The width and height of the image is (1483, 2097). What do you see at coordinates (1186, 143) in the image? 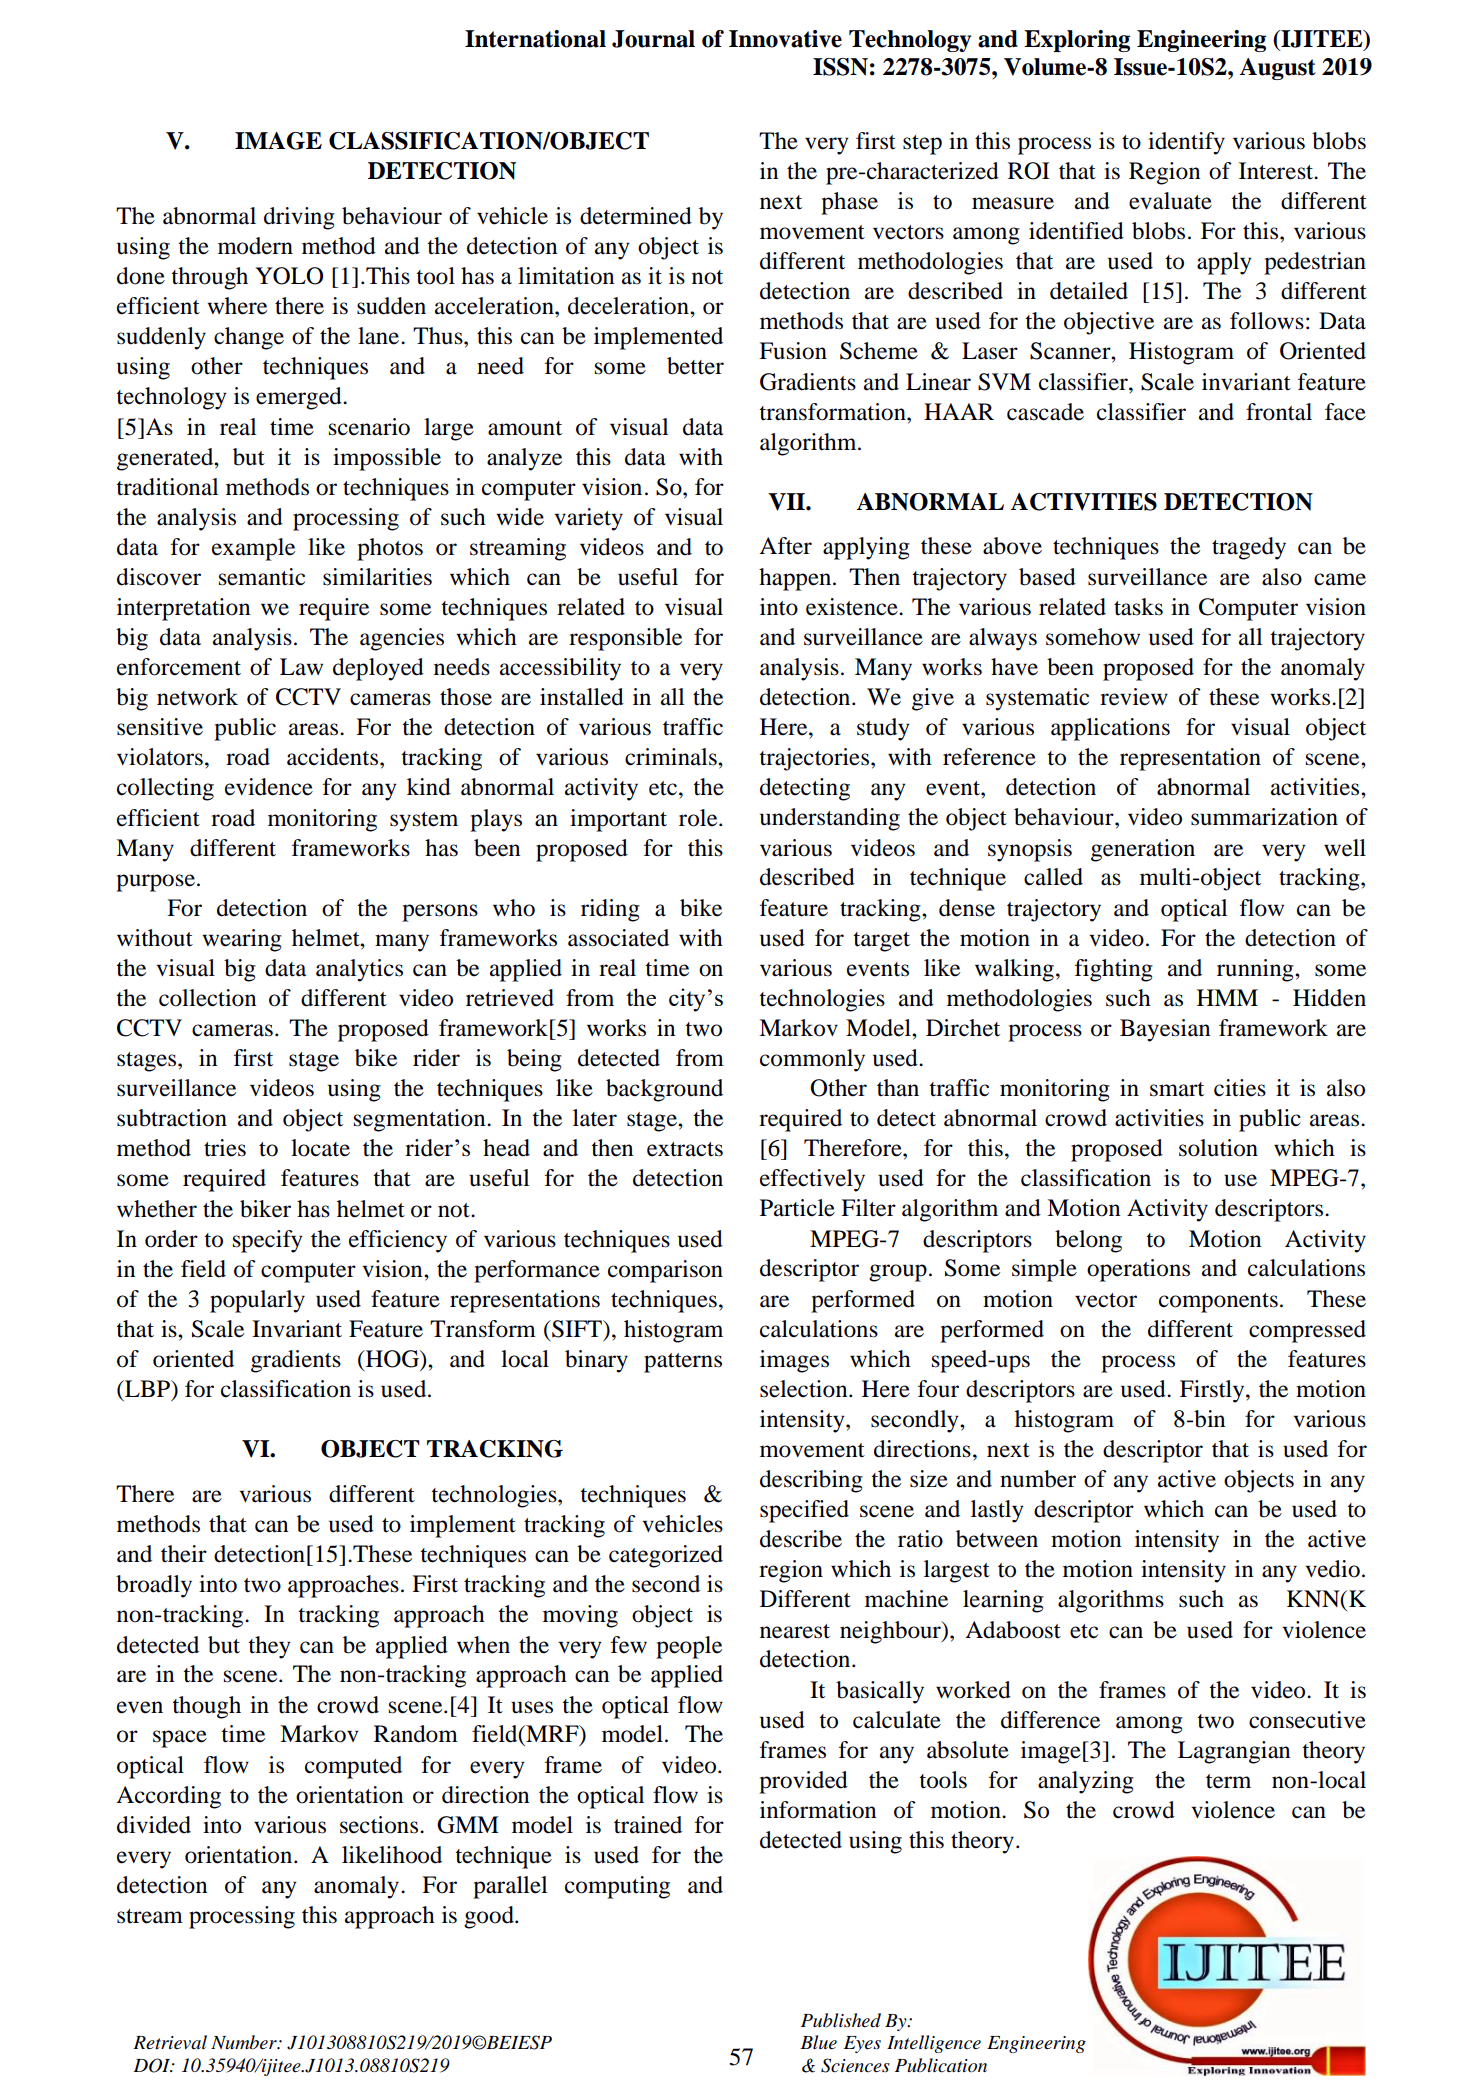
I see `identify` at bounding box center [1186, 143].
